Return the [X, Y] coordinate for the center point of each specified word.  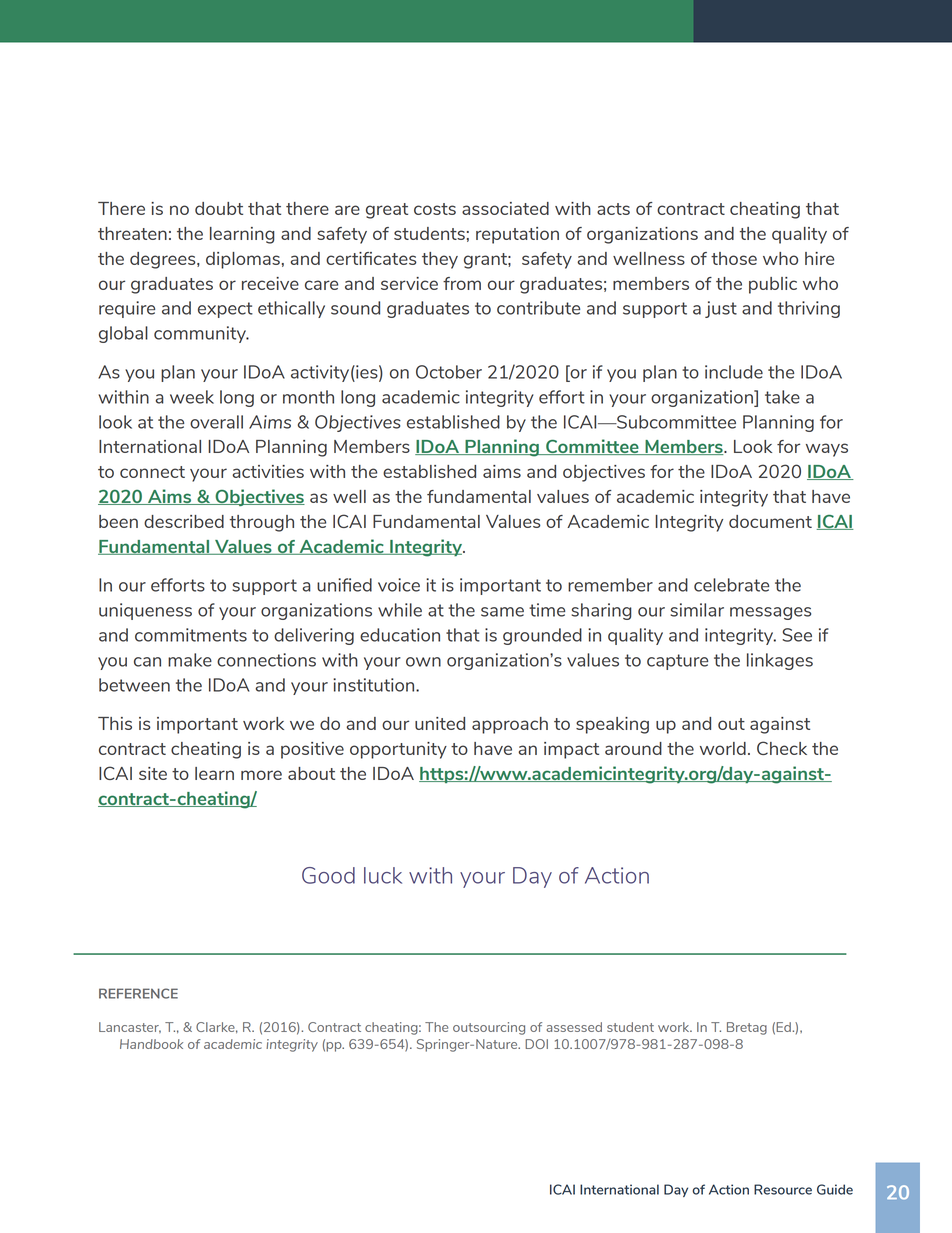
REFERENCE [138, 993]
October [449, 372]
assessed [574, 1027]
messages [770, 613]
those [734, 258]
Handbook [151, 1044]
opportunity [398, 750]
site [153, 773]
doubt [219, 208]
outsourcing [489, 1028]
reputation [517, 235]
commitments [191, 635]
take [782, 397]
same [502, 612]
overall [216, 422]
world [723, 748]
